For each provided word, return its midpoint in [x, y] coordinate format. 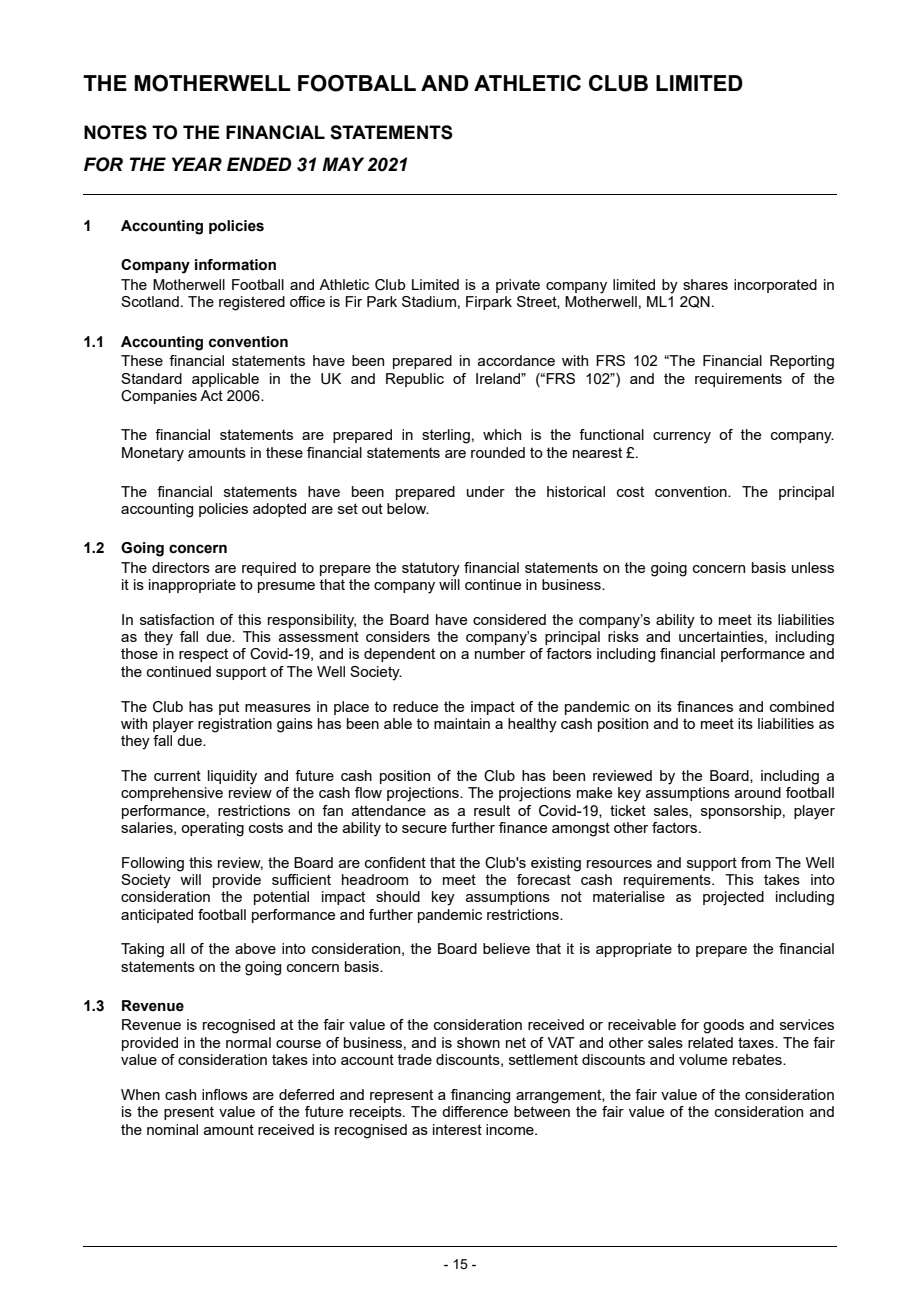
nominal [172, 1129]
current [177, 775]
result [492, 810]
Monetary [153, 454]
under [486, 491]
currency [682, 438]
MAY [343, 164]
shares [705, 284]
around [758, 792]
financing [480, 1096]
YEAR [197, 164]
